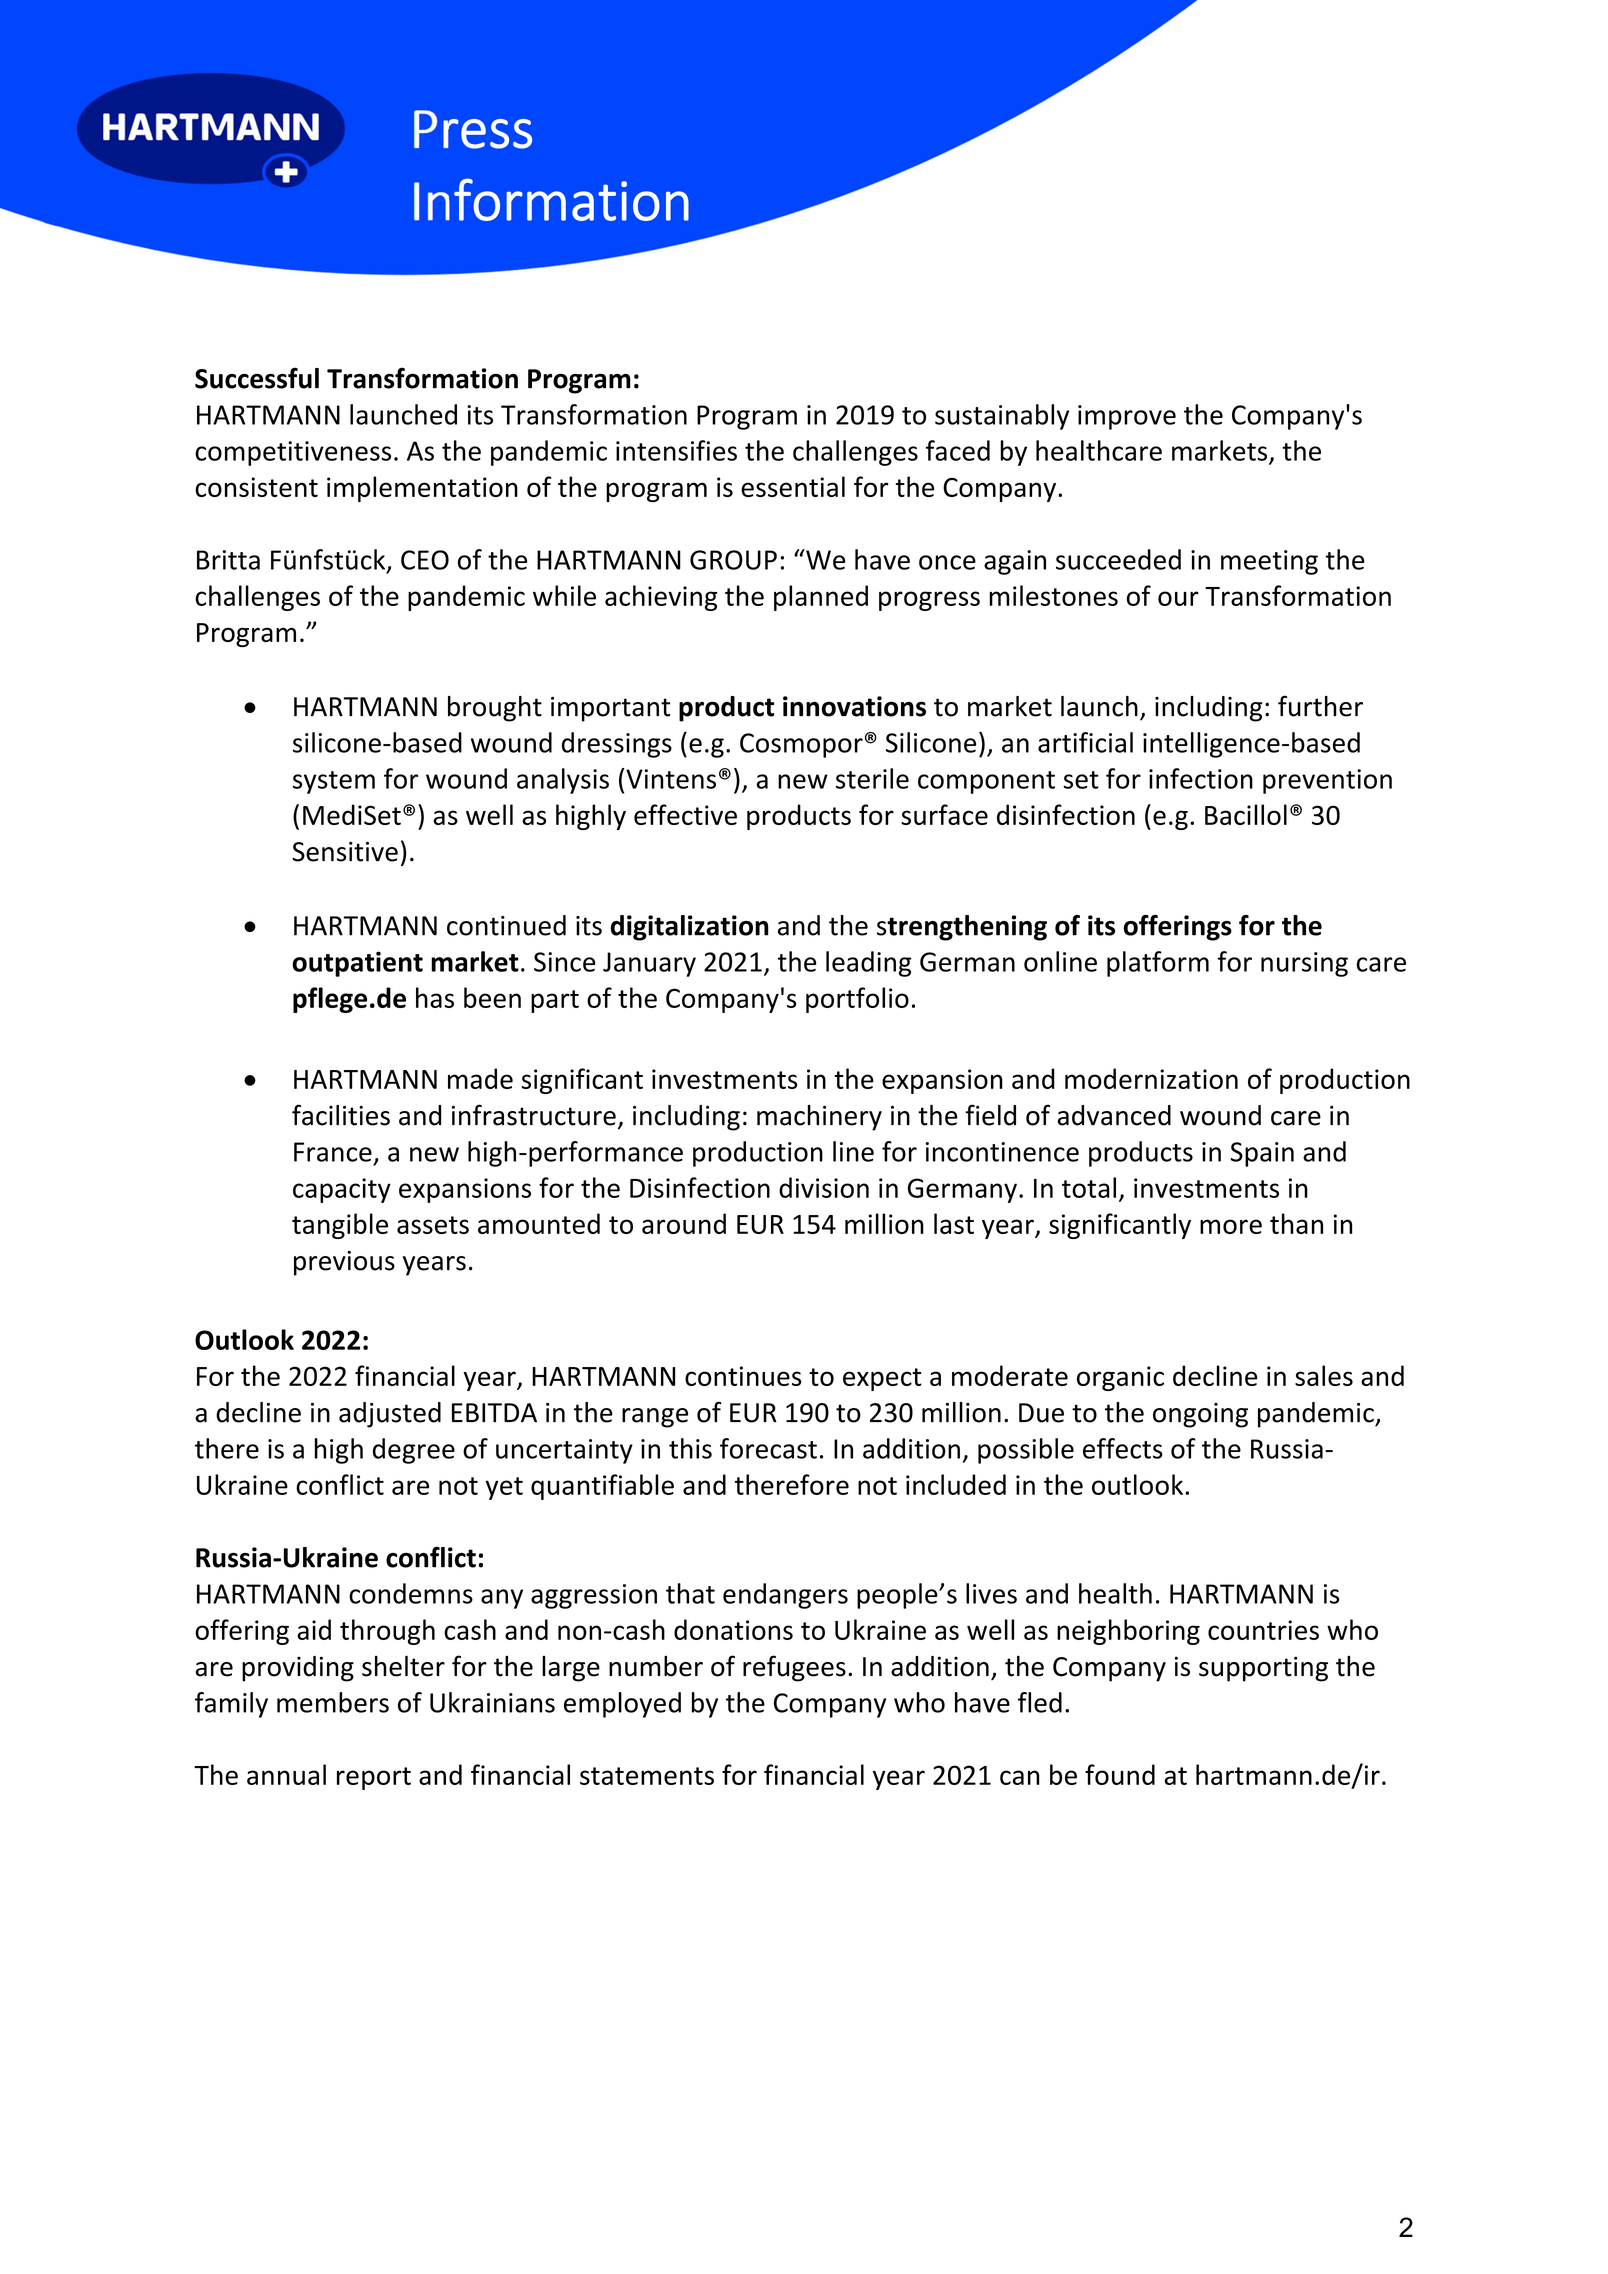  Describe the element at coordinates (333, 1702) in the image. I see `members` at that location.
